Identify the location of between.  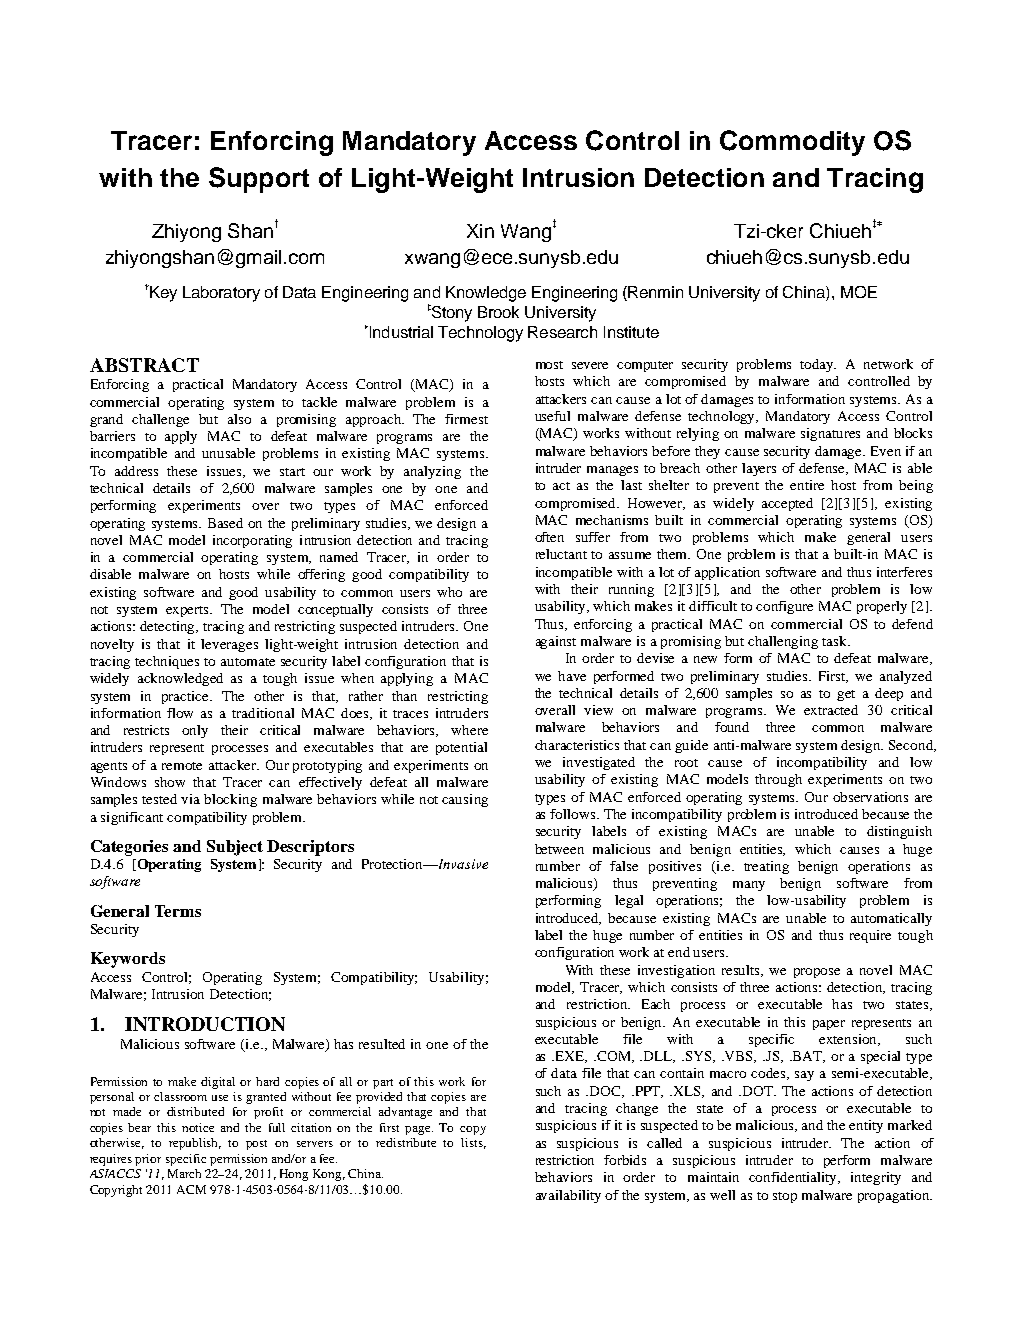
(559, 849).
